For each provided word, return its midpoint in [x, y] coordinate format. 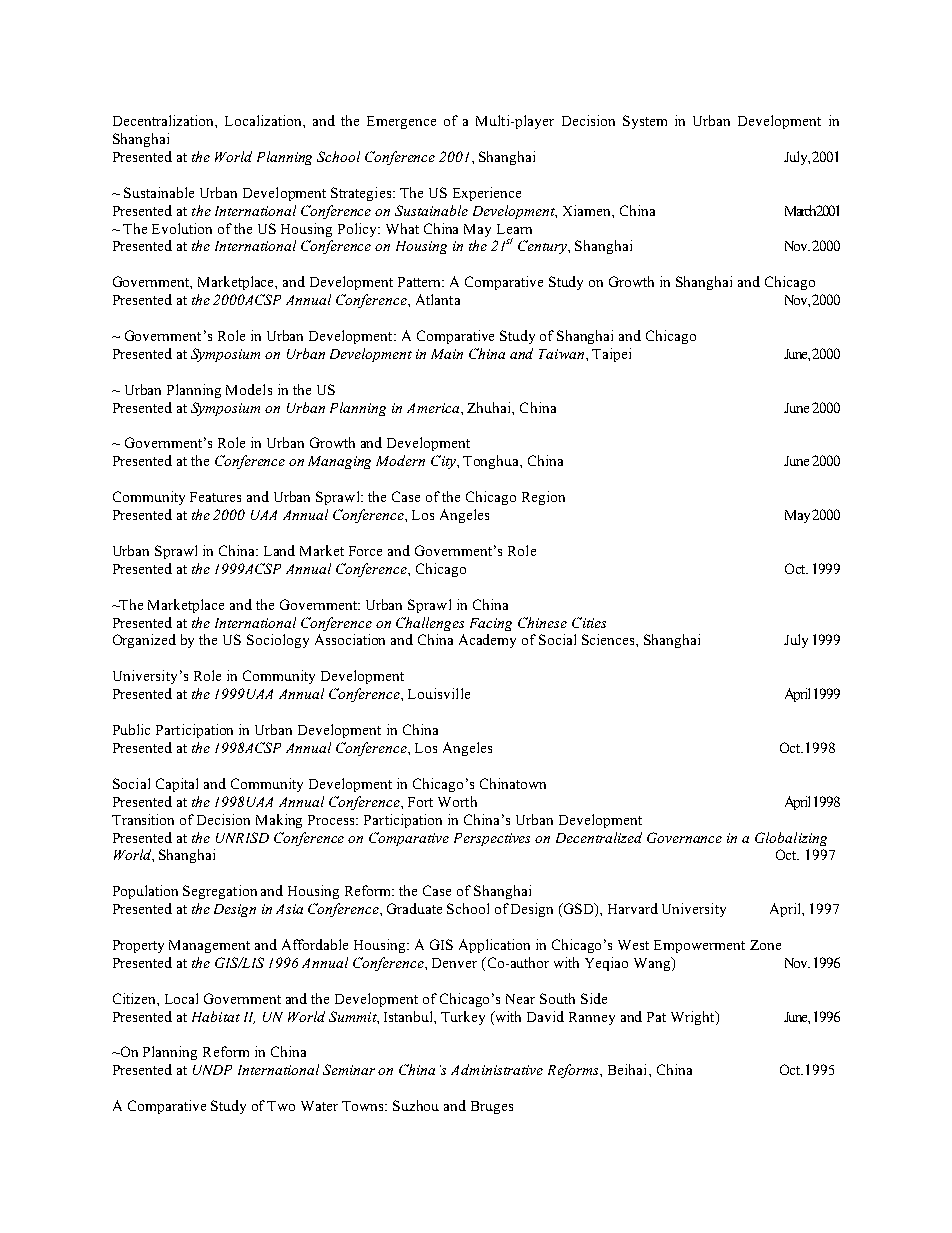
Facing [491, 624]
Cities [589, 622]
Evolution [182, 228]
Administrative [497, 1069]
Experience [487, 194]
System [645, 122]
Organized [144, 641]
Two [281, 1106]
